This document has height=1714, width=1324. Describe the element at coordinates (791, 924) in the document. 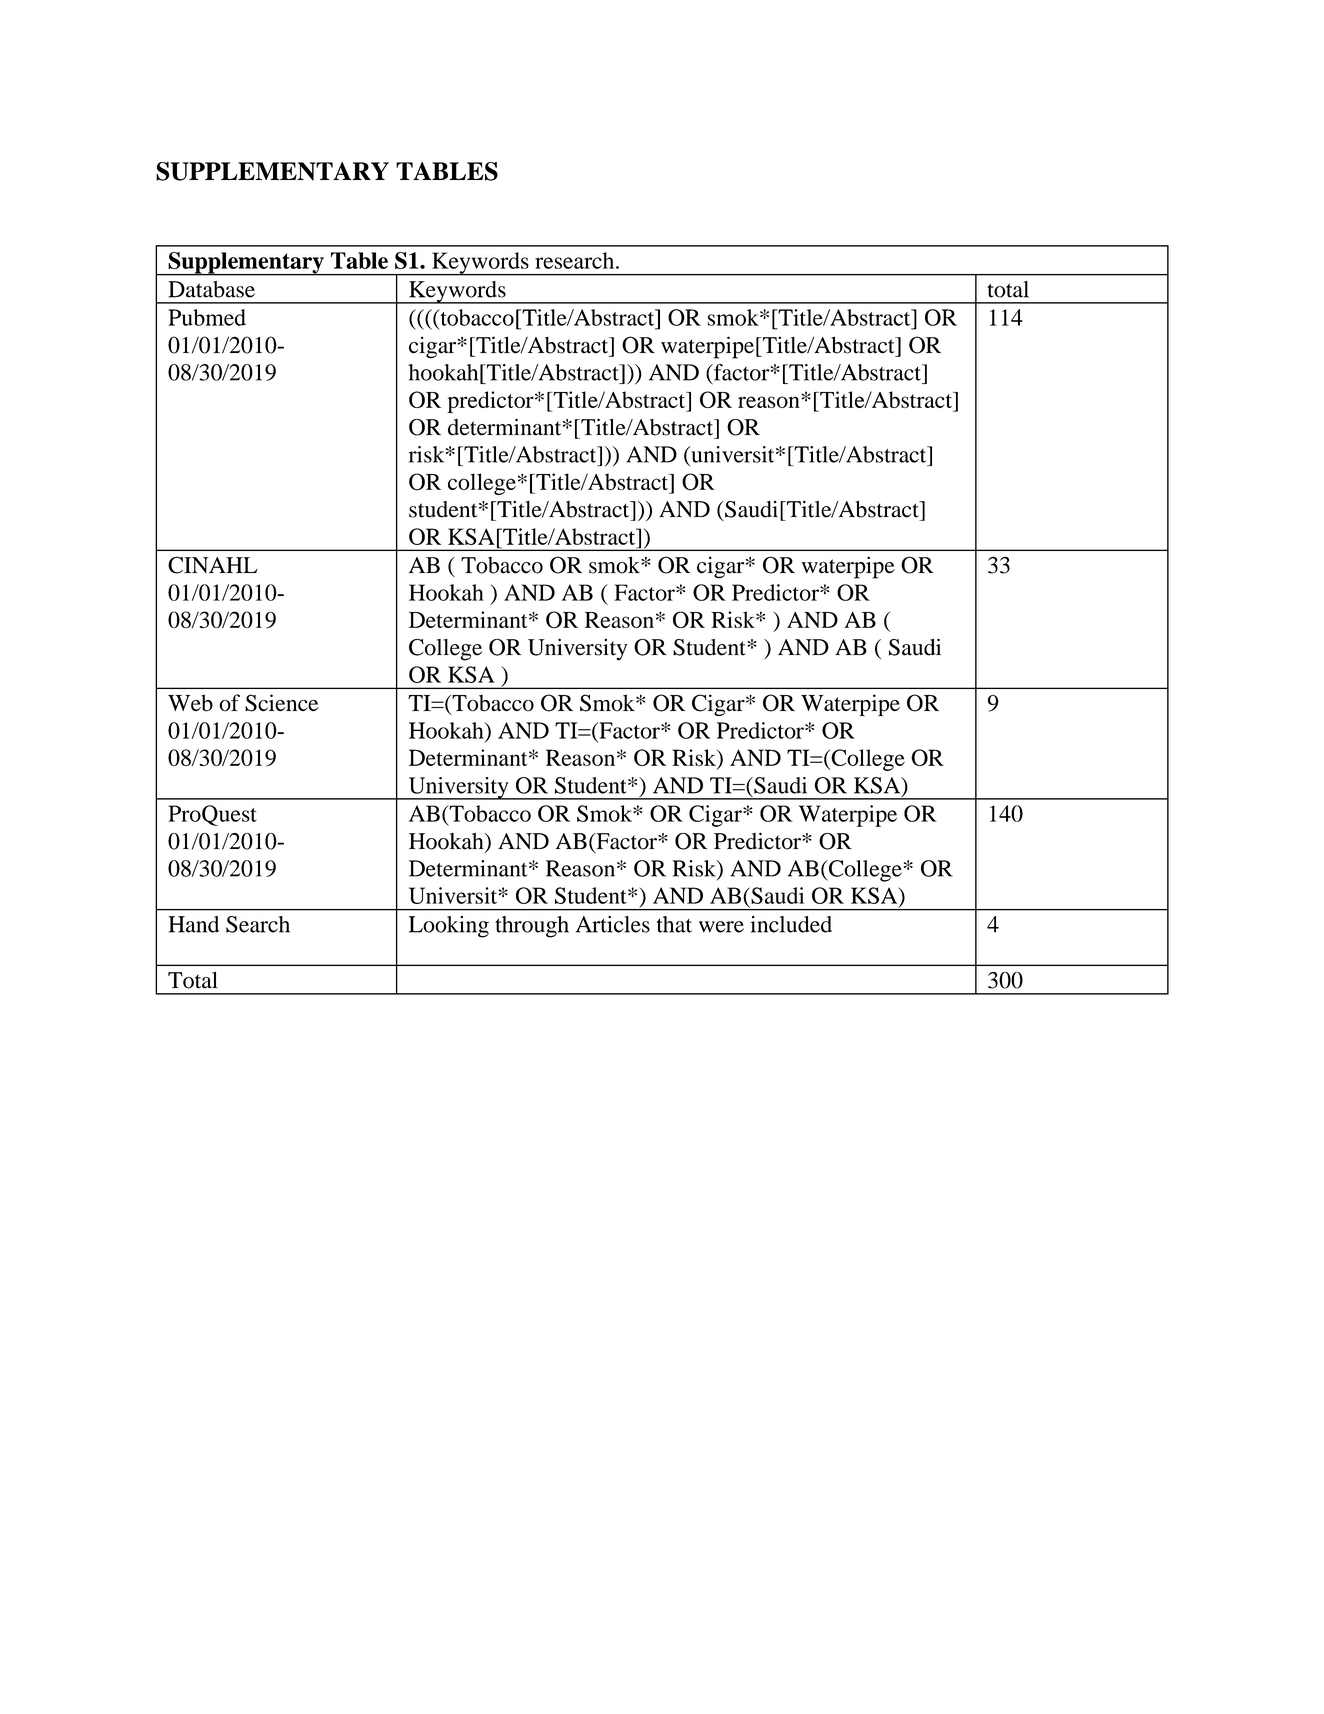

I see `included` at that location.
